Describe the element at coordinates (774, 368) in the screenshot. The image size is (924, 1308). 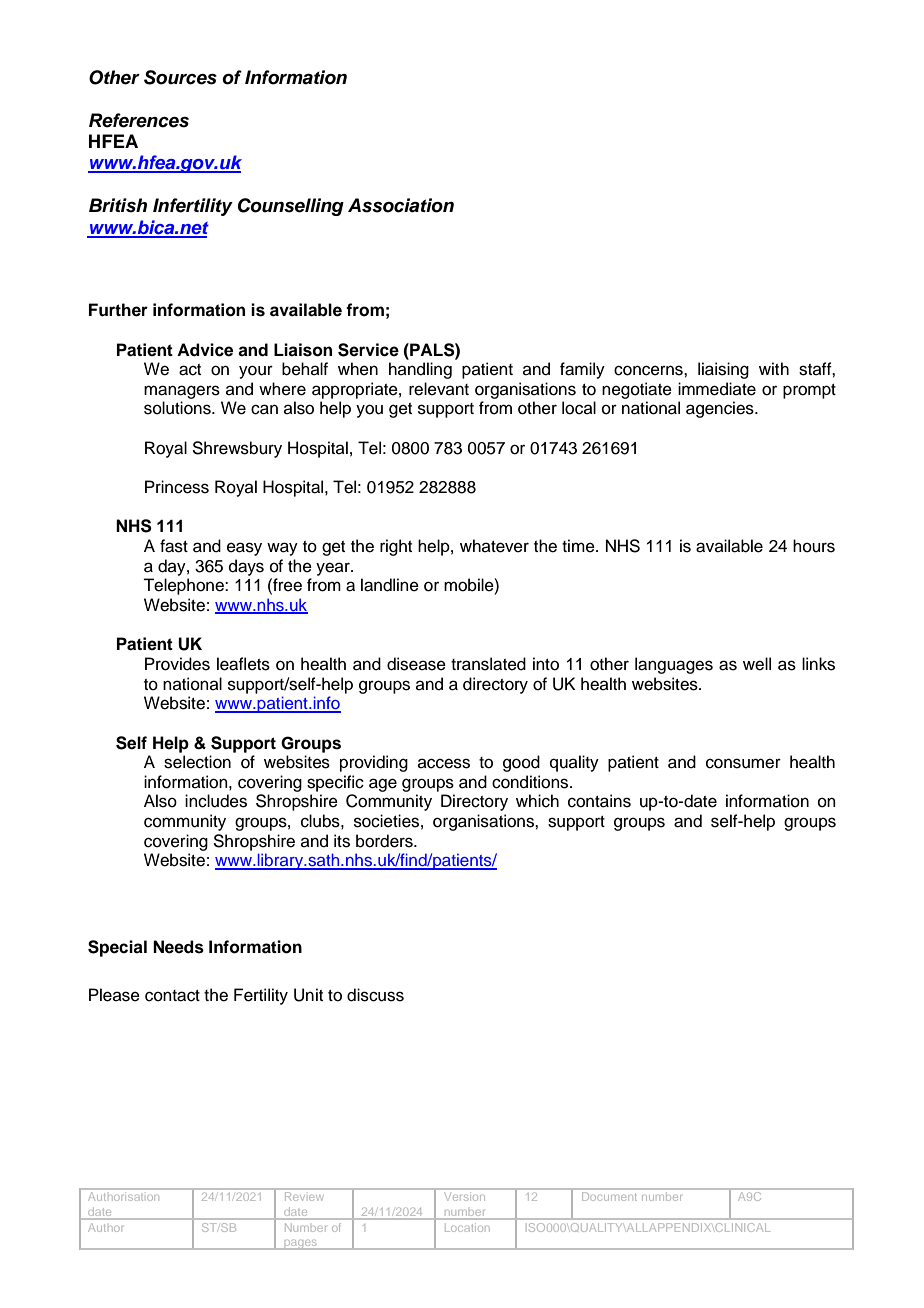
I see `with` at that location.
